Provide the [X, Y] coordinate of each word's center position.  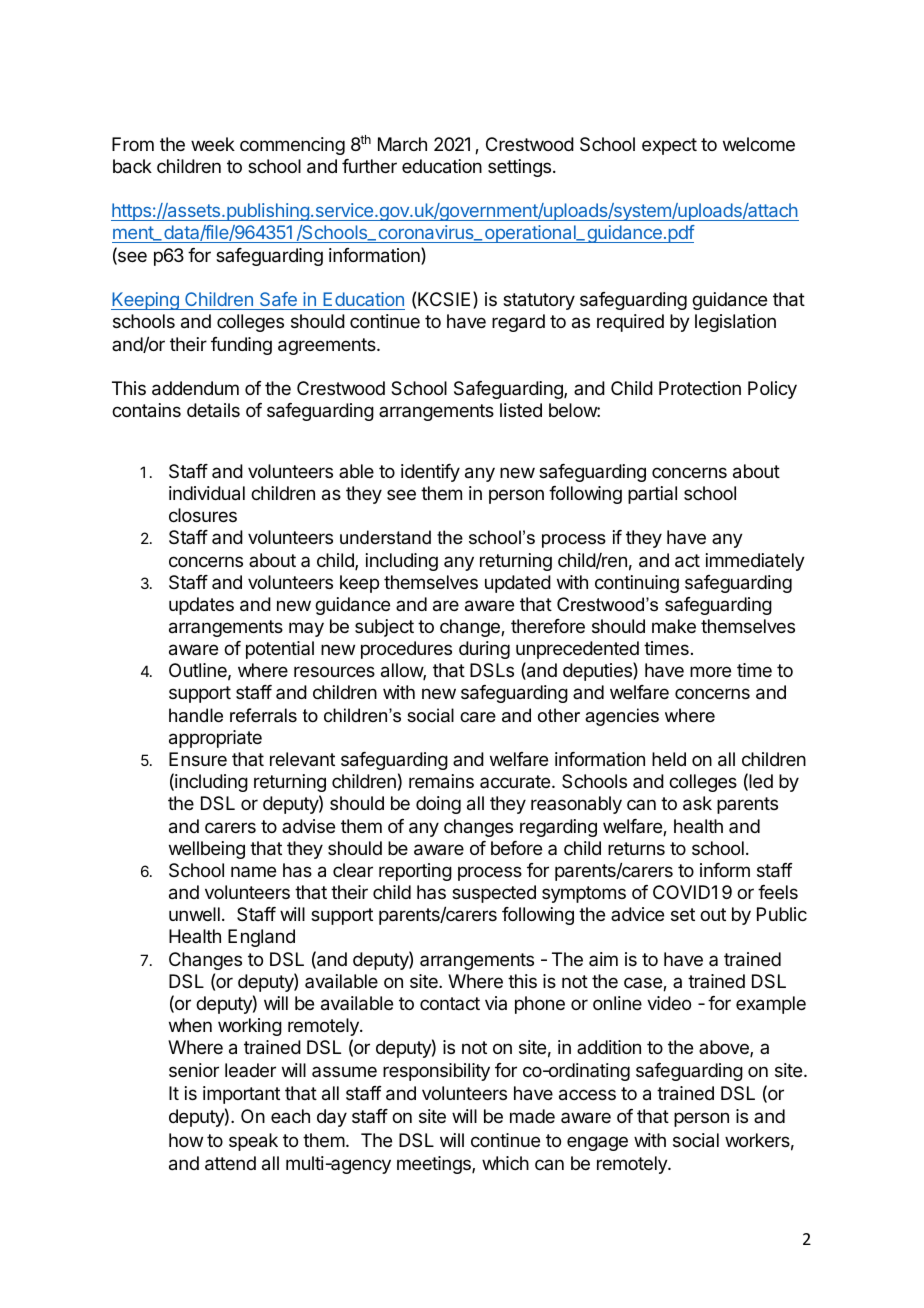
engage [597, 1143]
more [710, 671]
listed [521, 410]
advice [637, 914]
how [186, 1140]
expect [669, 146]
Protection [700, 388]
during [484, 650]
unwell [194, 914]
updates [201, 606]
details [213, 410]
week [213, 144]
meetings [435, 1165]
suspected [494, 894]
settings [519, 168]
